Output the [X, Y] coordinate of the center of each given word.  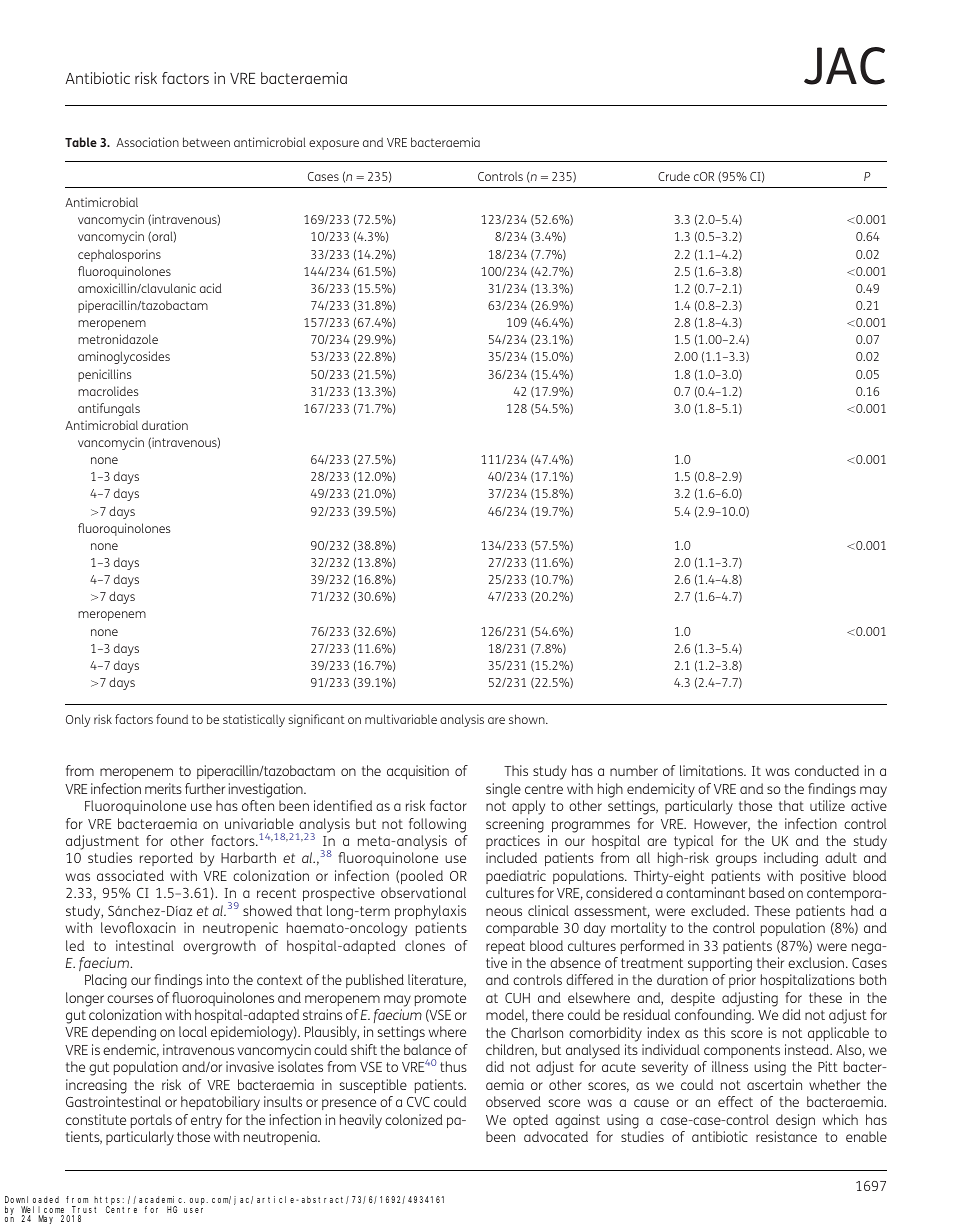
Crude [674, 176]
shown [528, 719]
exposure [334, 145]
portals [151, 1121]
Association [147, 142]
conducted [827, 770]
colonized [414, 1119]
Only [78, 720]
